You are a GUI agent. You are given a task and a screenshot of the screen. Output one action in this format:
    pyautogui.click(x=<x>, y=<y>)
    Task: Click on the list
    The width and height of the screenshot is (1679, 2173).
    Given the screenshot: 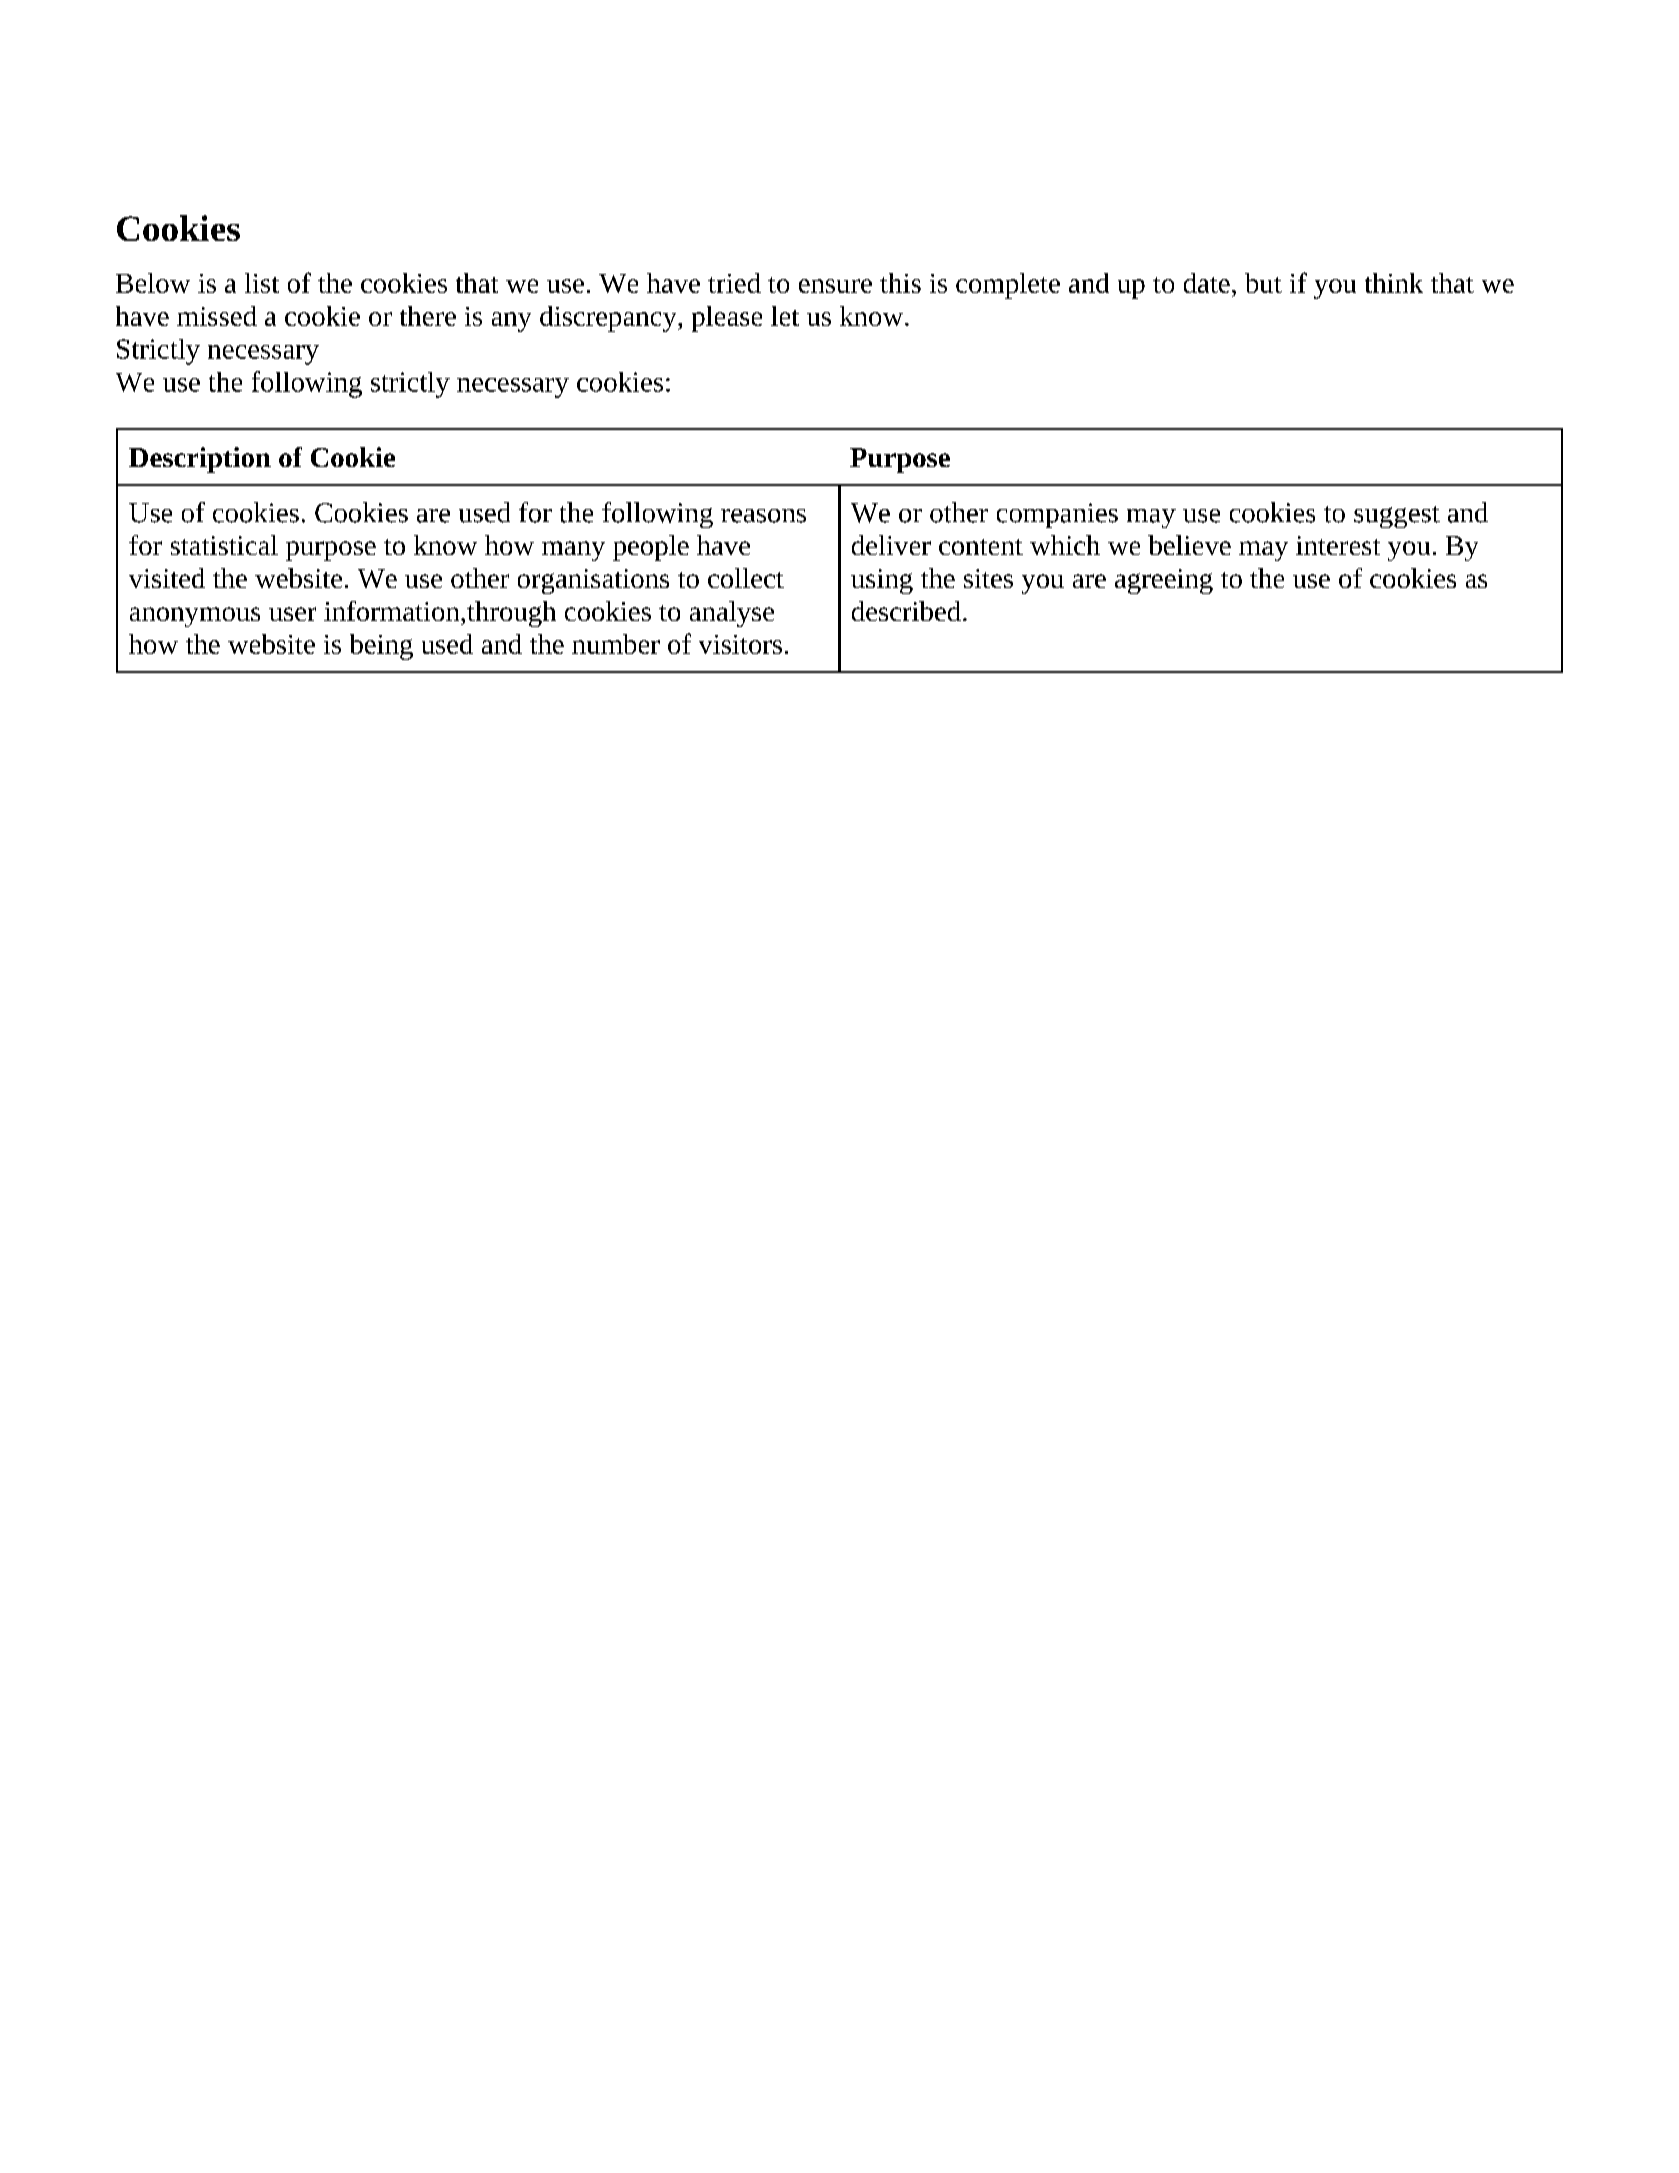 What is the action you would take?
    pyautogui.click(x=262, y=283)
